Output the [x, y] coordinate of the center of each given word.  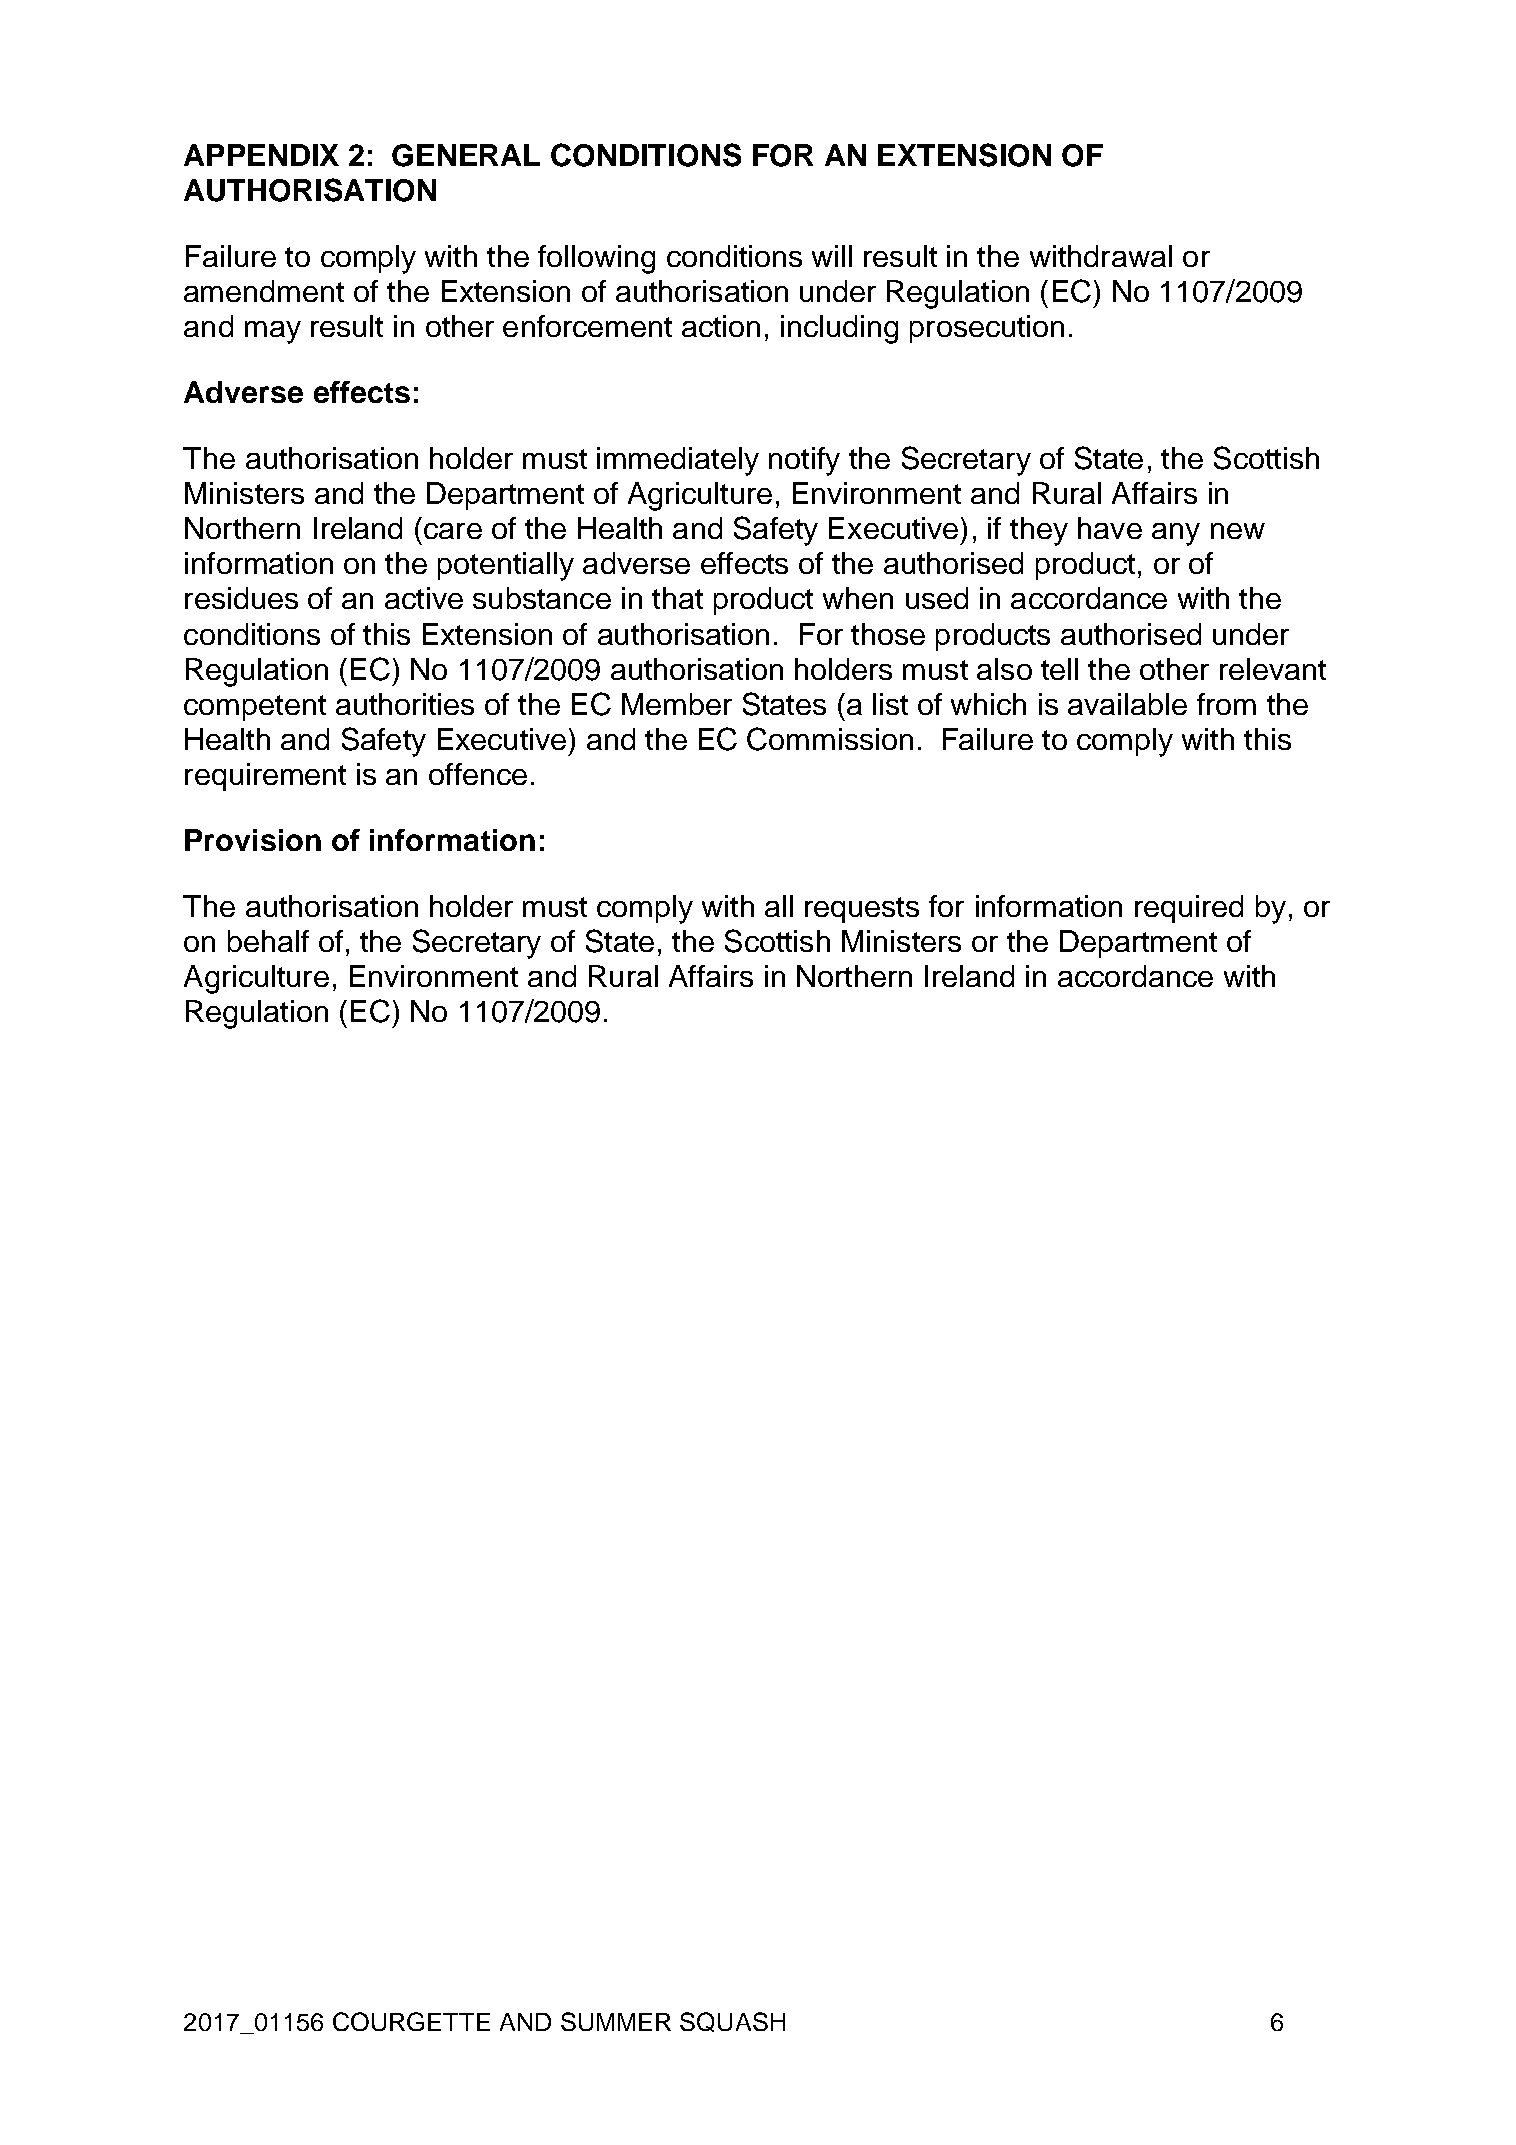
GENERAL [466, 155]
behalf [268, 941]
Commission [830, 739]
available [1127, 704]
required [1189, 909]
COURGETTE [411, 2021]
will [832, 256]
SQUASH [732, 2022]
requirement [265, 777]
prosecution [987, 329]
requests [862, 910]
